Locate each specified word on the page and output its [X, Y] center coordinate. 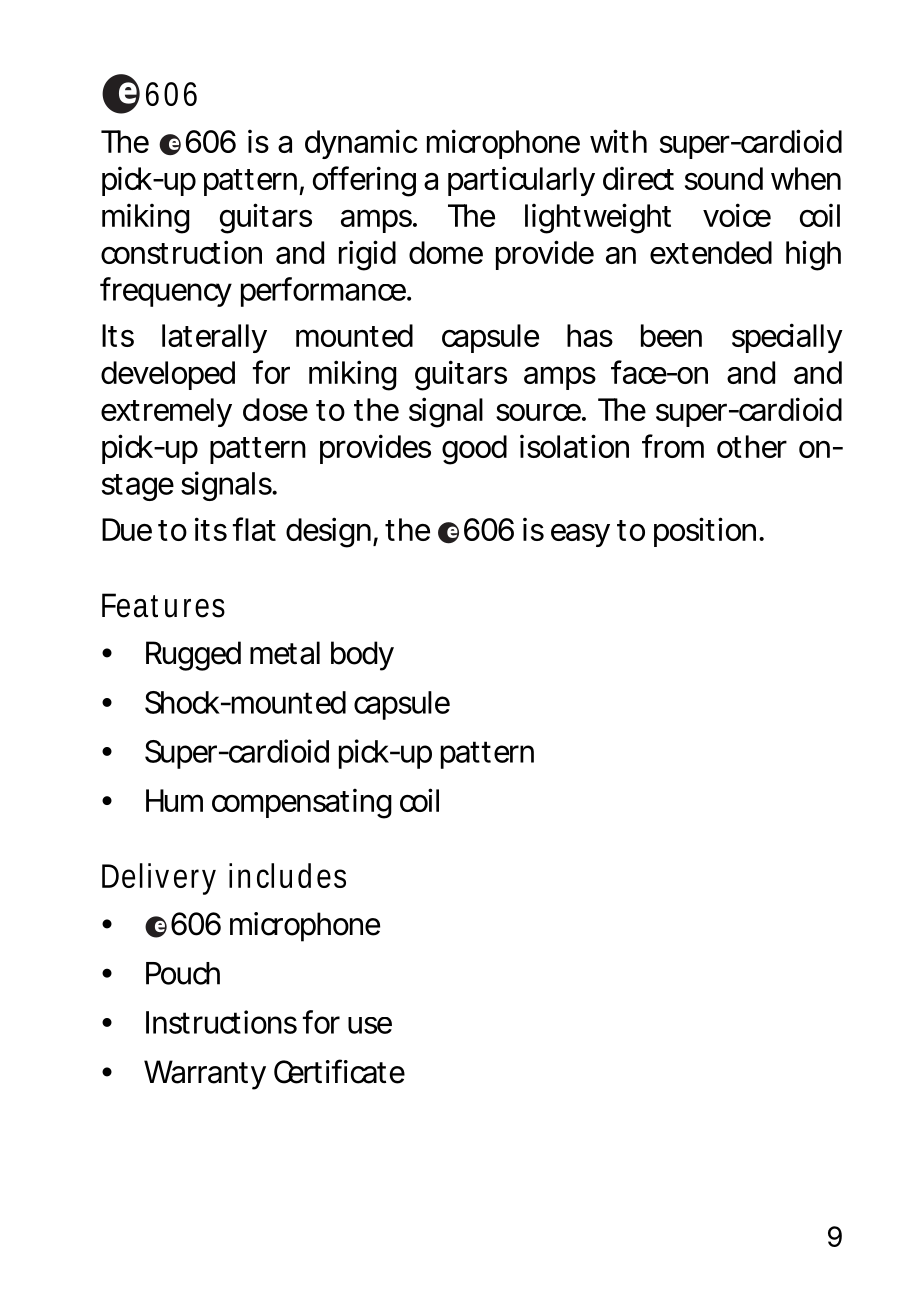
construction [181, 252]
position [705, 532]
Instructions [221, 1022]
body [362, 656]
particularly [521, 181]
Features [163, 605]
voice [737, 215]
